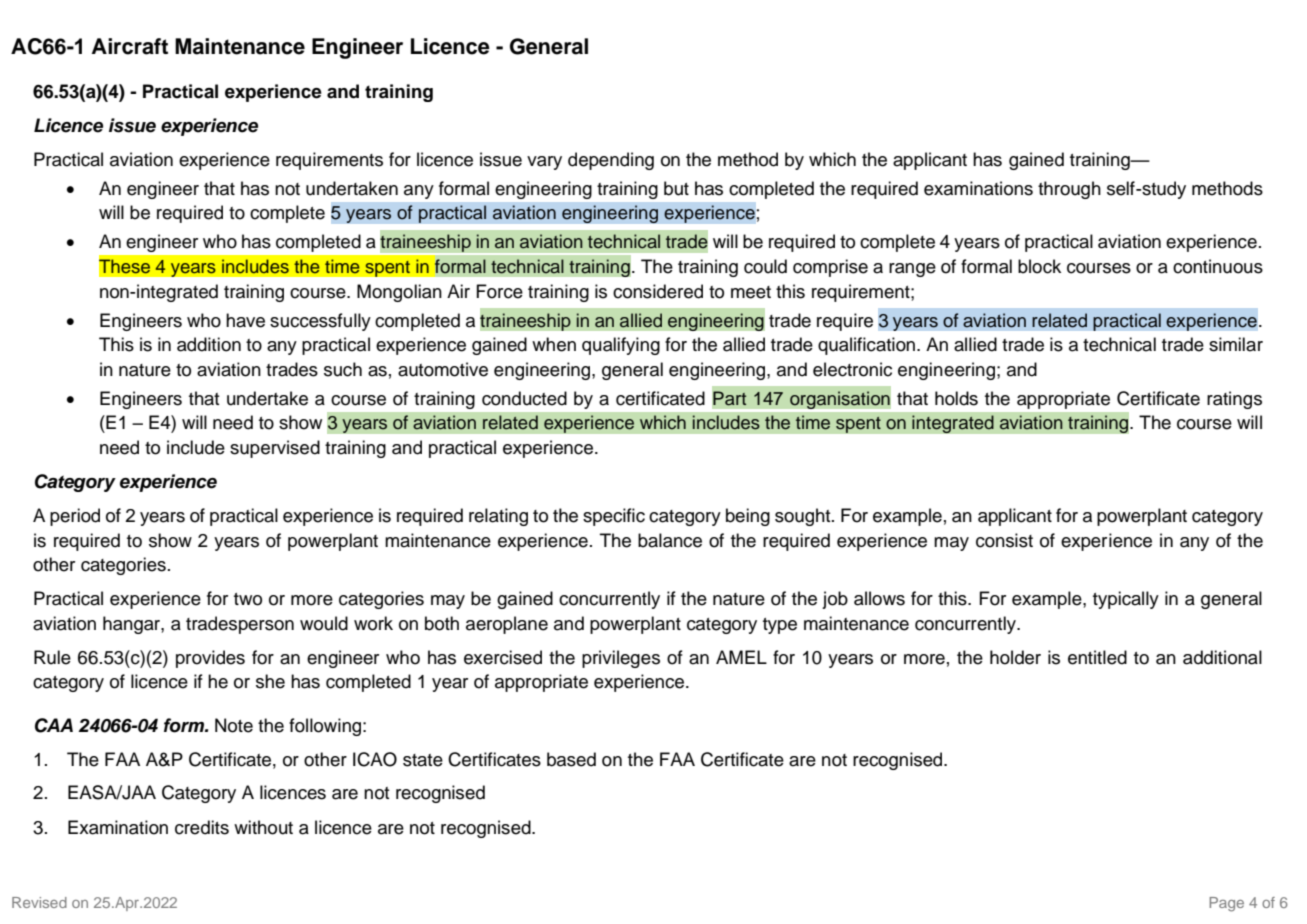 The width and height of the screenshot is (1307, 924). Describe the element at coordinates (202, 827) in the screenshot. I see `credits` at that location.
